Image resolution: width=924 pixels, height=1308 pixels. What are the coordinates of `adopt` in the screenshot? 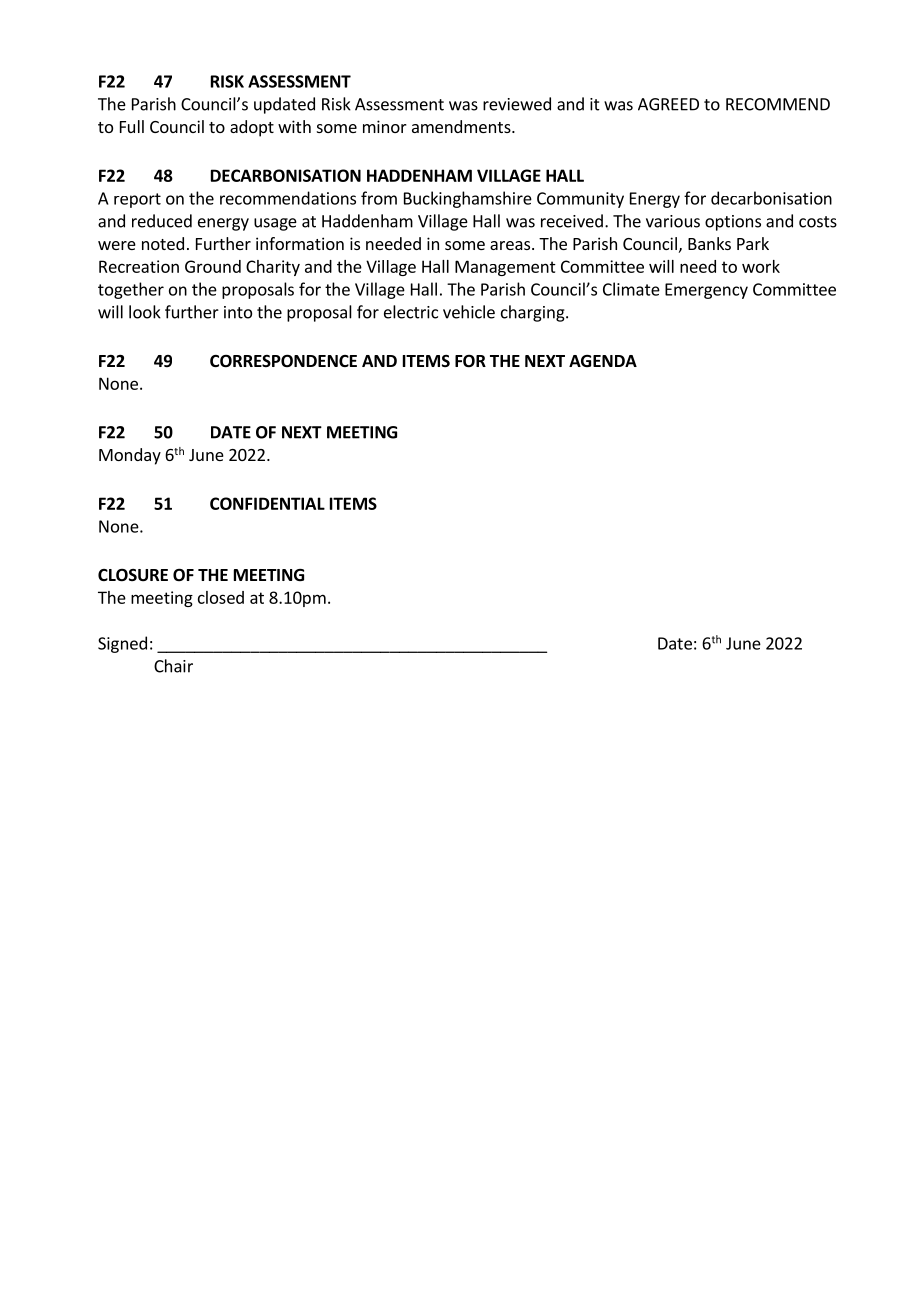 It's located at (252, 128).
